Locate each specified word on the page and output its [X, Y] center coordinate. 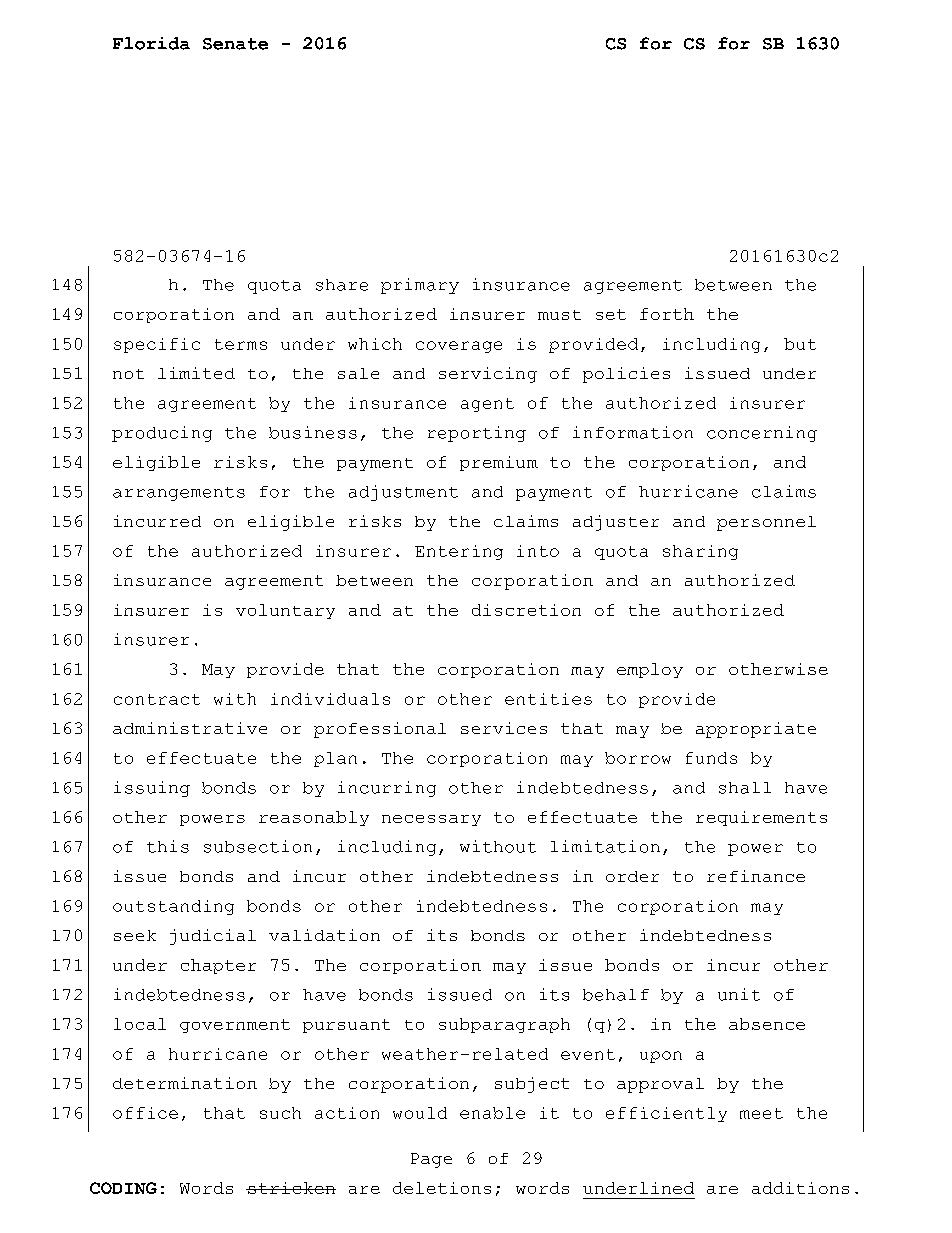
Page [431, 1160]
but [800, 344]
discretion [526, 610]
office [145, 1113]
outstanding [173, 907]
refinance [756, 876]
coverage [459, 347]
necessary [431, 820]
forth [667, 314]
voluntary [285, 611]
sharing [700, 552]
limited [196, 373]
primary [420, 286]
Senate [235, 44]
